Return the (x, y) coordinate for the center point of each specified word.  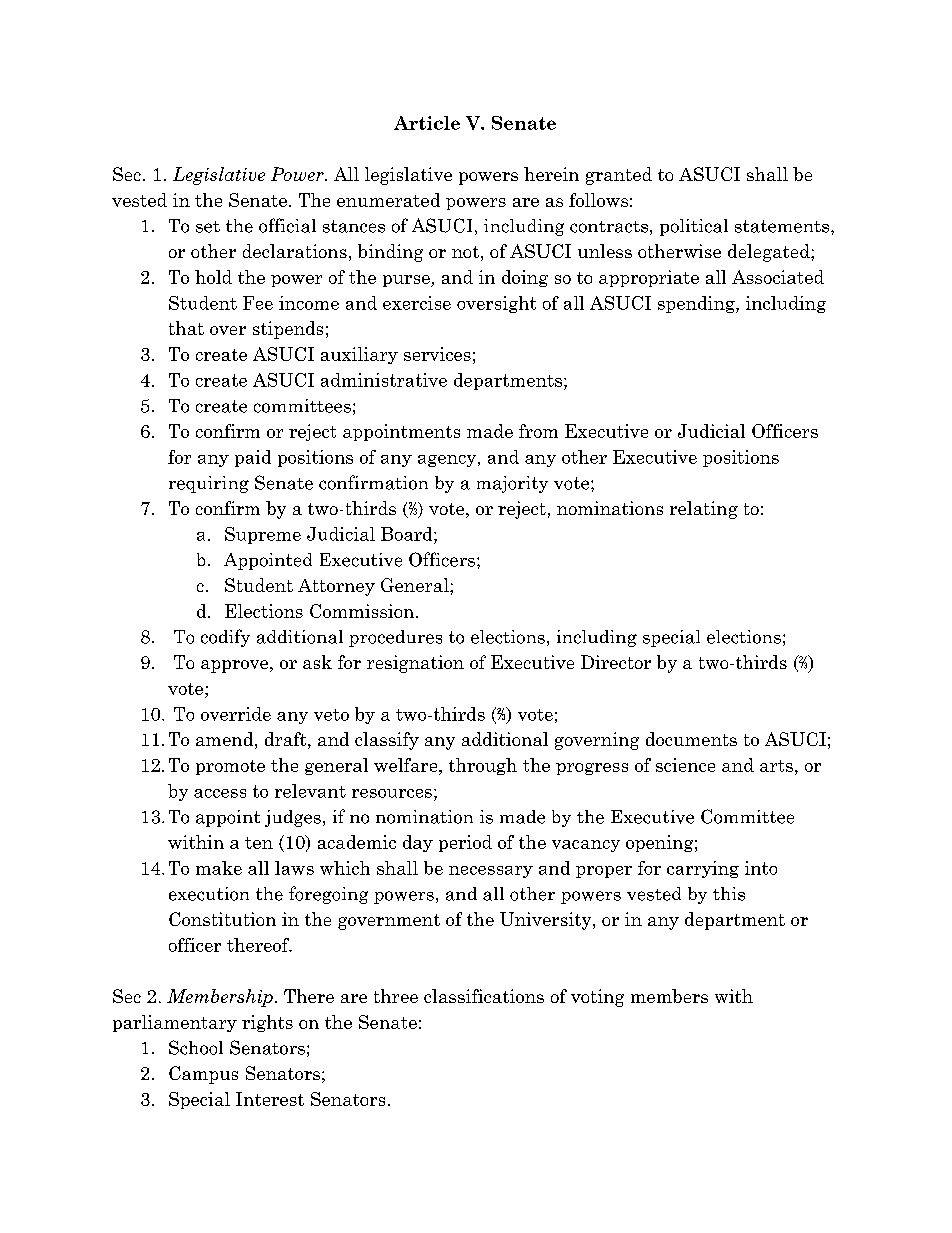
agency (447, 461)
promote (230, 767)
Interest (270, 1099)
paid (253, 458)
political (694, 227)
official (287, 225)
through (483, 766)
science (685, 765)
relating (704, 510)
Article (427, 123)
